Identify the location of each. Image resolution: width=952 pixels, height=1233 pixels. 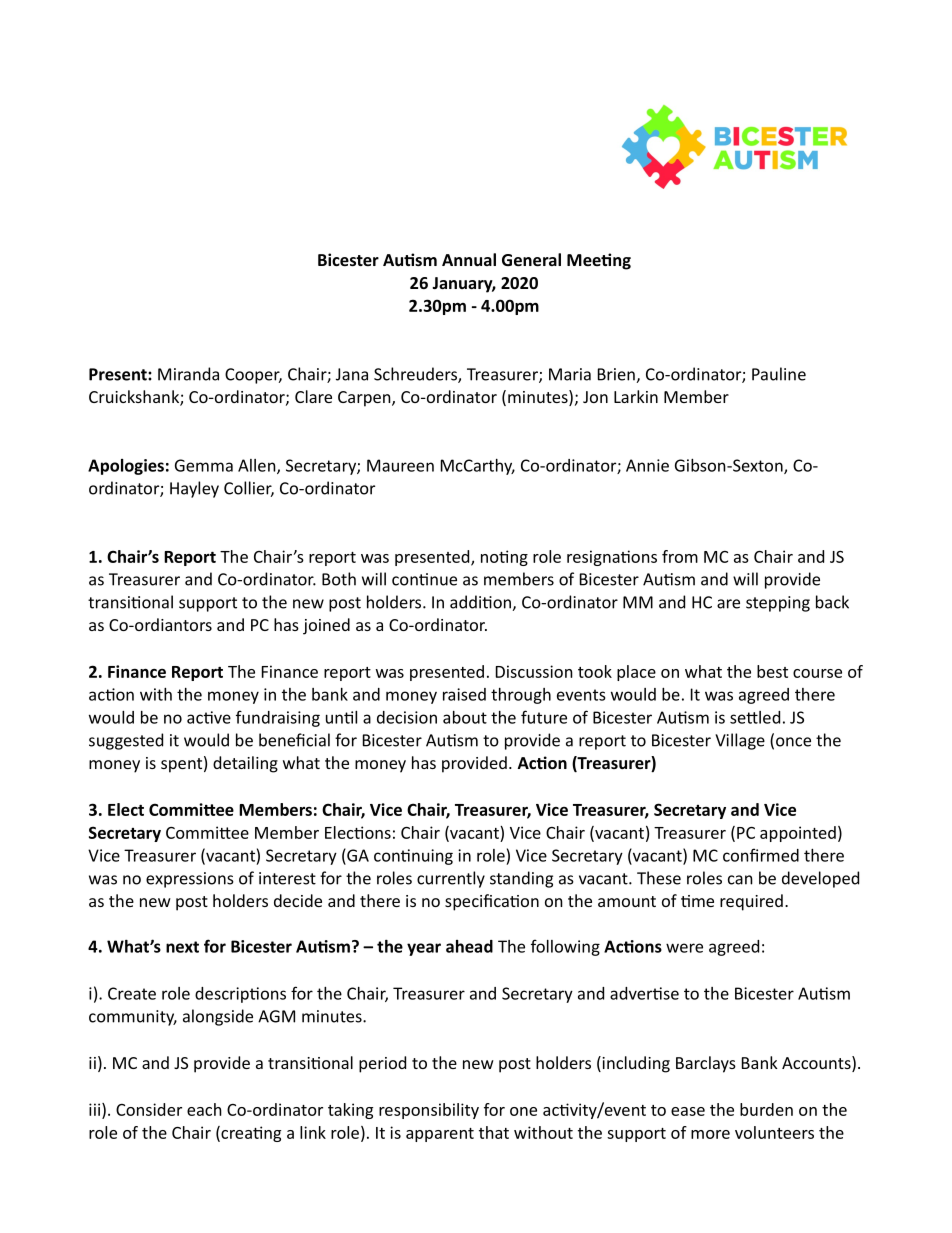
(204, 1109).
